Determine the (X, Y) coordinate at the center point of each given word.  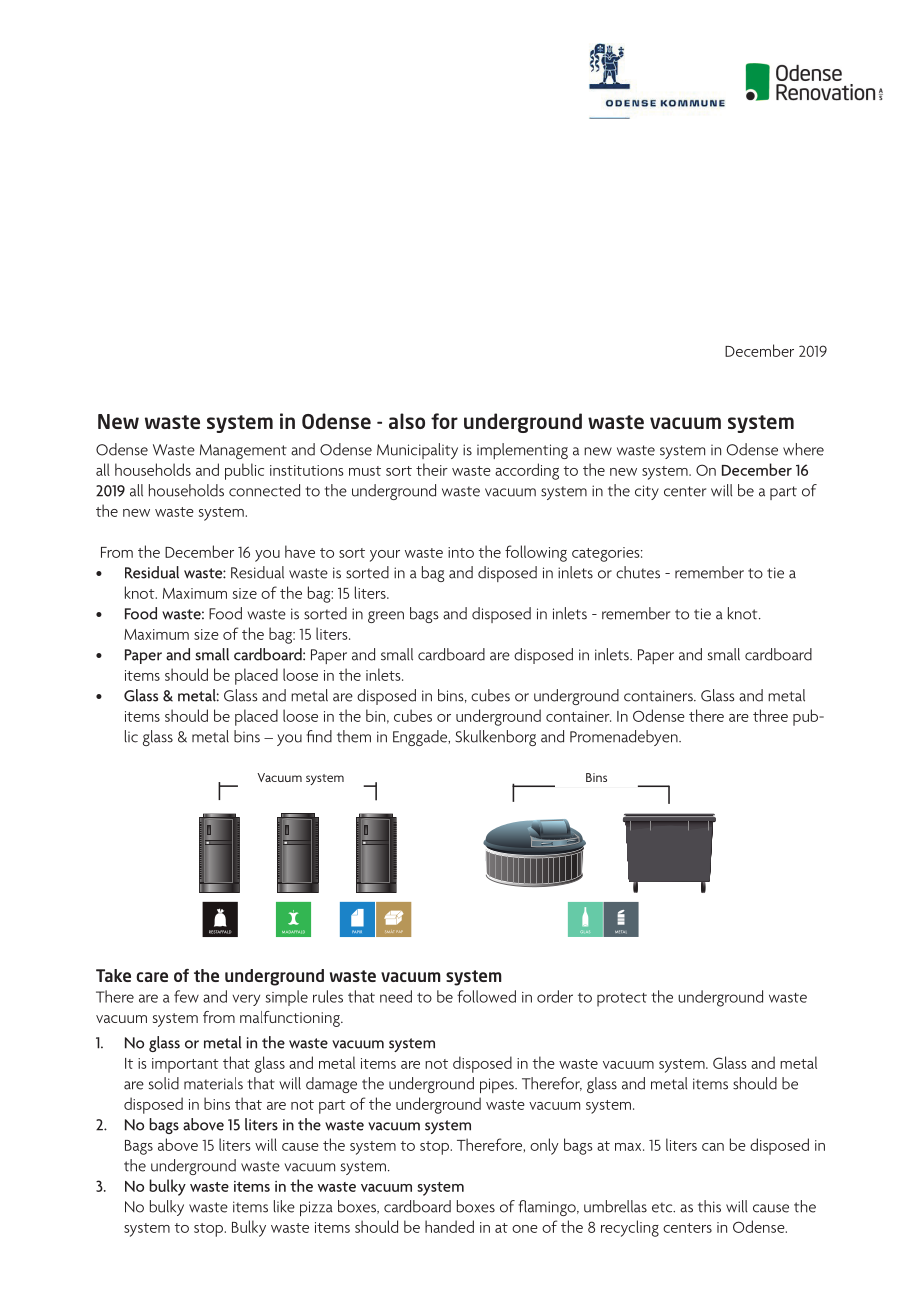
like (284, 1206)
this (709, 1206)
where (803, 449)
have (300, 551)
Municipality (417, 451)
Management (243, 451)
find (319, 736)
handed (449, 1226)
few (186, 996)
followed (486, 996)
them (354, 736)
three (770, 715)
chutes (638, 572)
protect (622, 1000)
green (386, 617)
